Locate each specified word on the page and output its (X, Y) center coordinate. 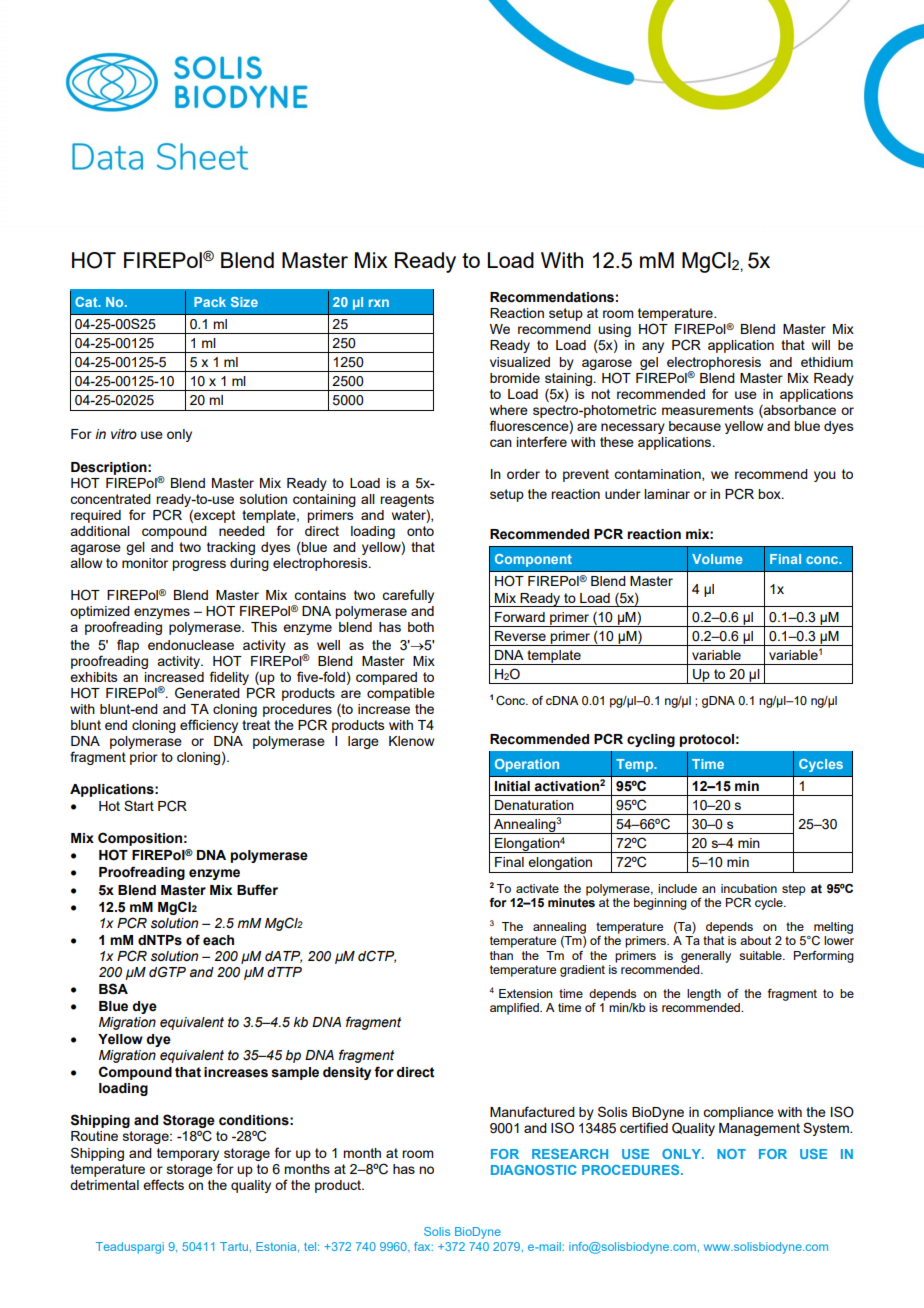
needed (242, 531)
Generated (207, 693)
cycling (651, 740)
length (704, 995)
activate (537, 888)
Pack (210, 302)
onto (420, 531)
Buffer (257, 890)
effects (163, 1184)
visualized (520, 362)
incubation (749, 888)
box (770, 494)
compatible (401, 694)
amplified (515, 1009)
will (821, 345)
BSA (113, 989)
